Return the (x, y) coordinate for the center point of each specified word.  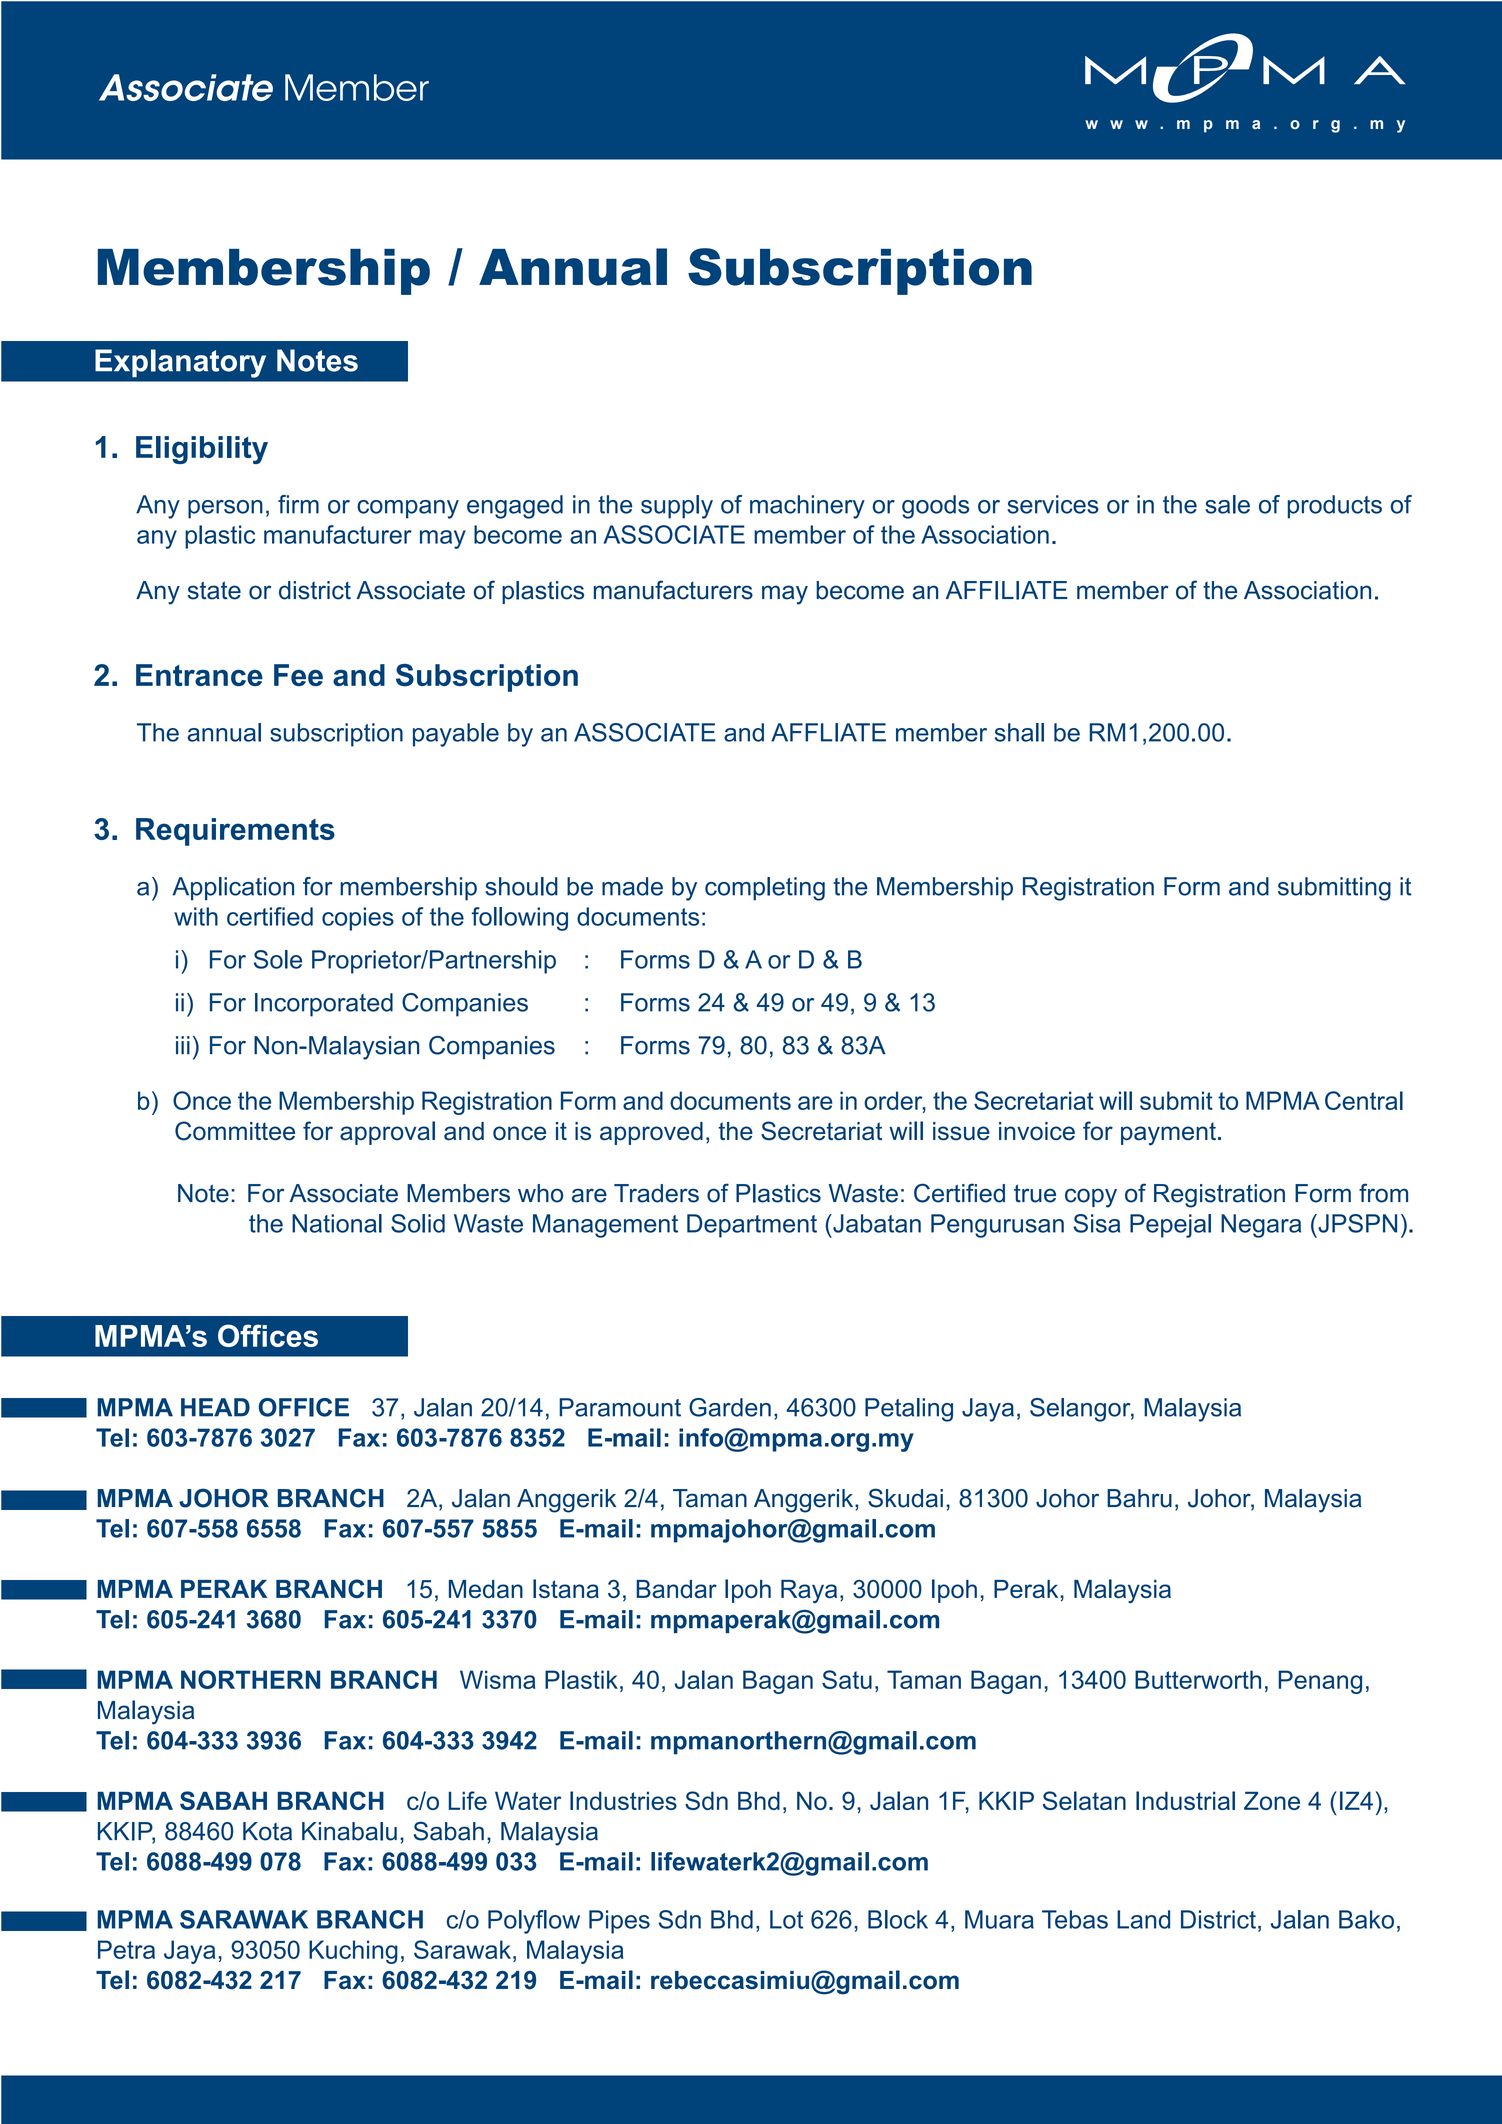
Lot (786, 1919)
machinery (807, 507)
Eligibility (202, 450)
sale (1227, 504)
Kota (267, 1831)
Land (1143, 1919)
